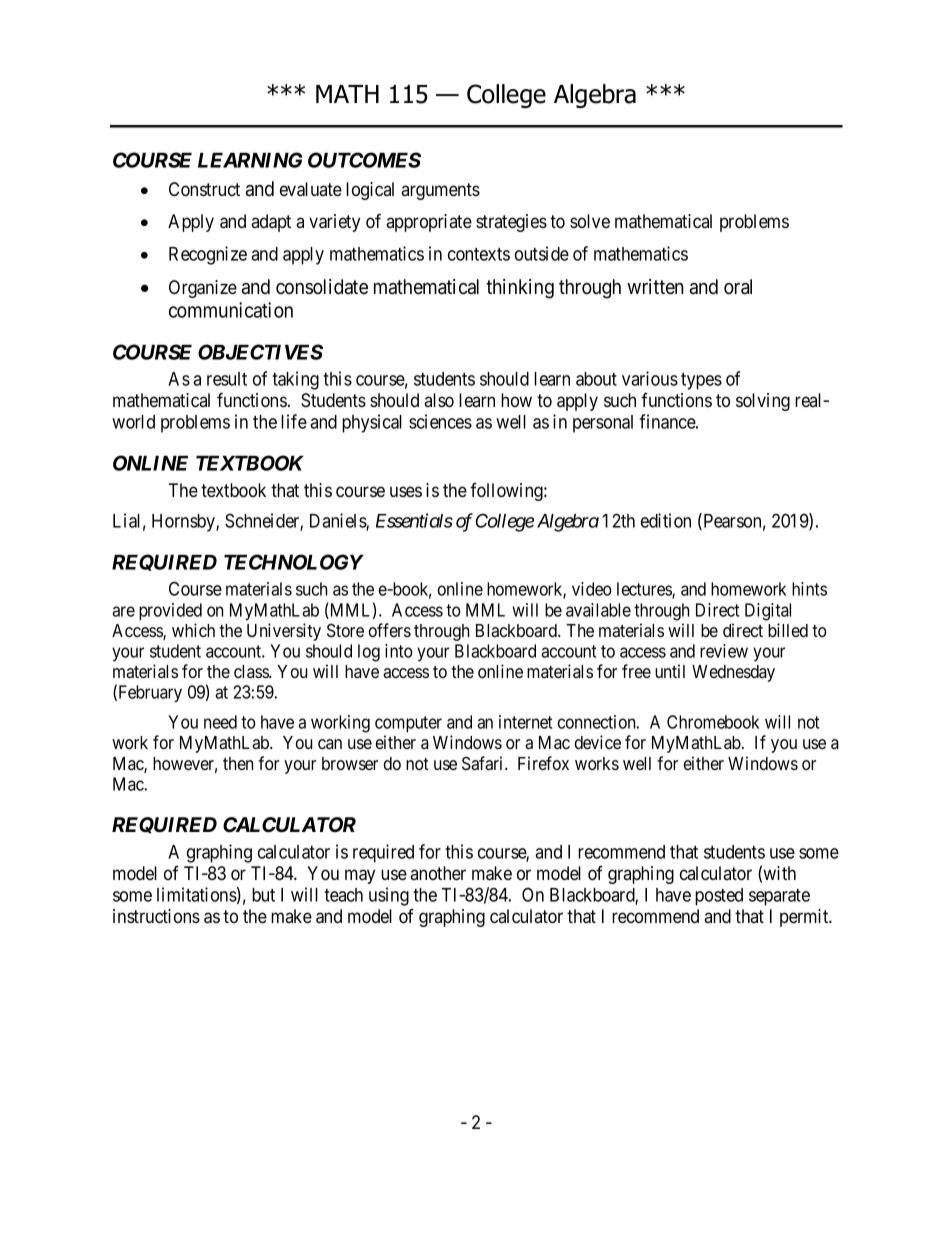 The image size is (952, 1233). I want to click on Construct, so click(204, 189).
